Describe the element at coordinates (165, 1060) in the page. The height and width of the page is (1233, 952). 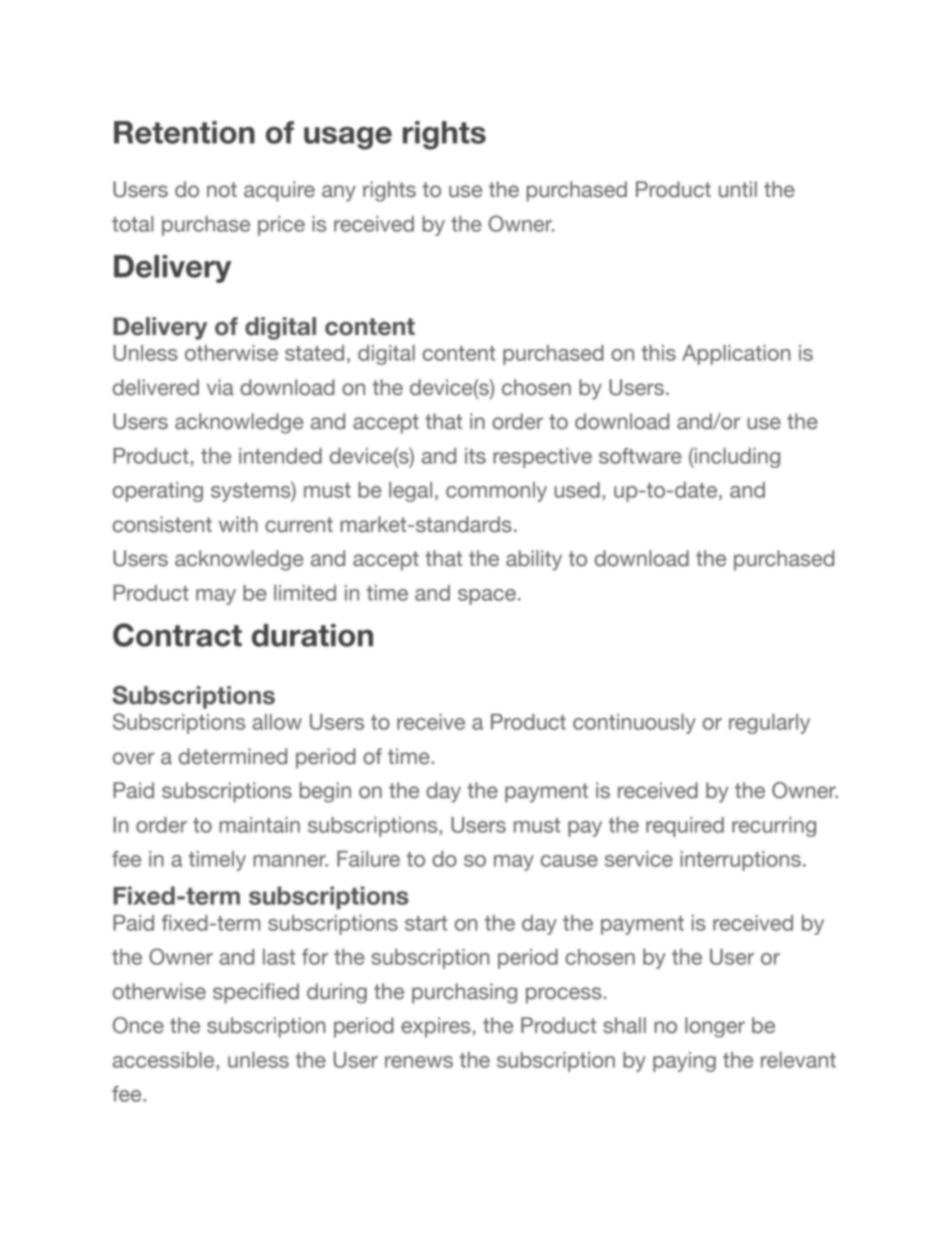
I see `accessible` at that location.
